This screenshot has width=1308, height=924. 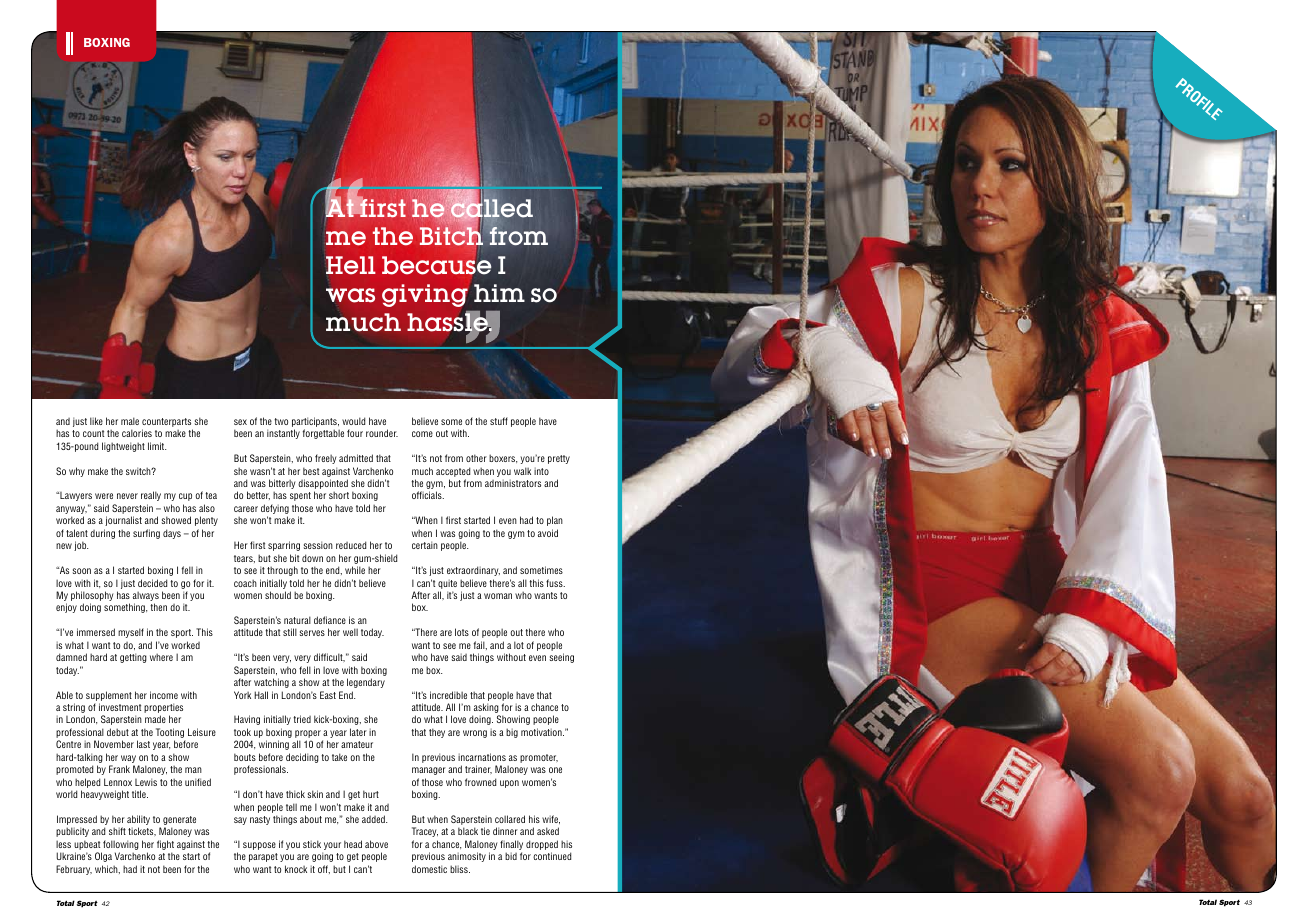 I want to click on extraordinary, so click(x=473, y=571).
